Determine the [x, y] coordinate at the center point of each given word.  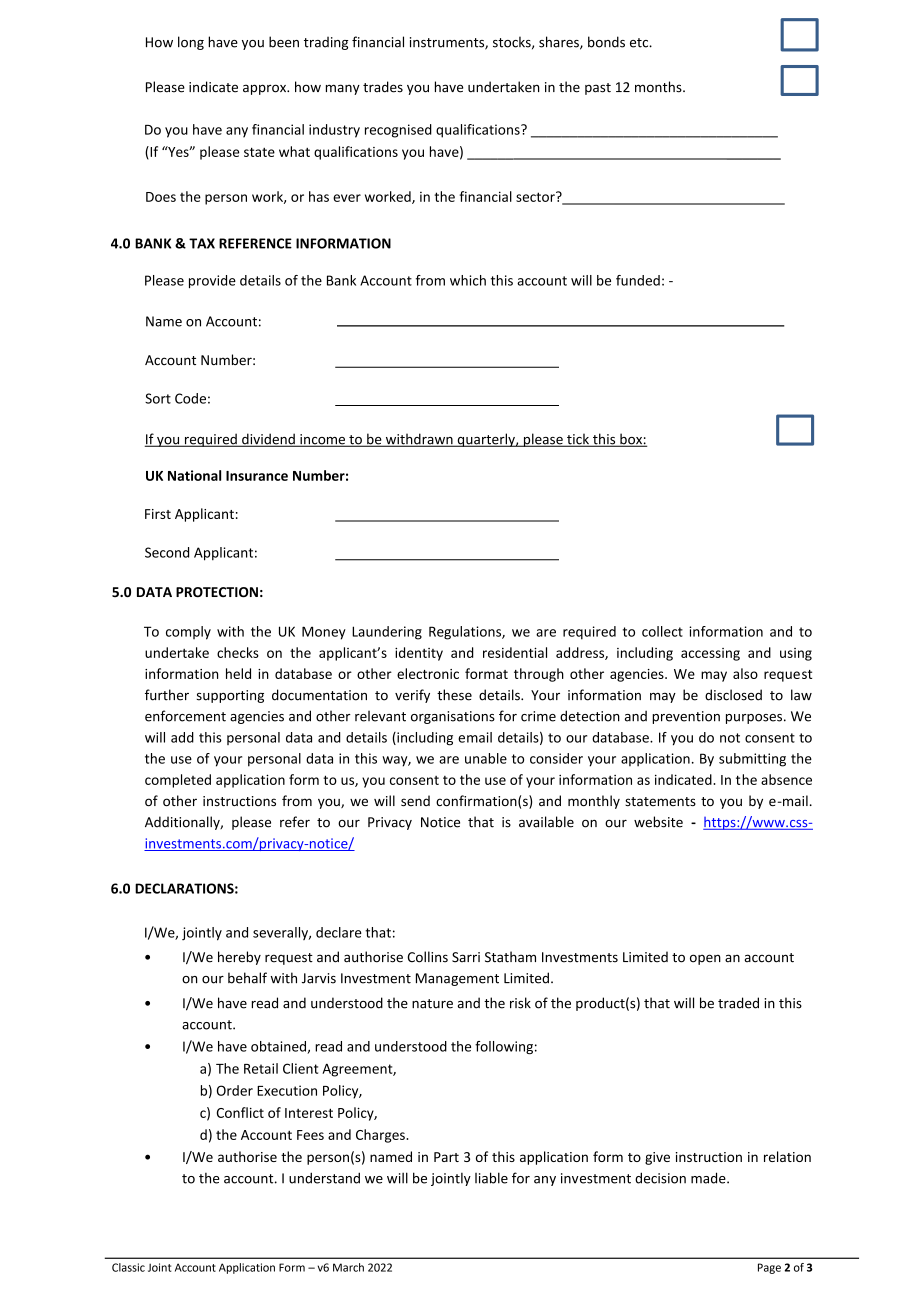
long [191, 43]
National [194, 475]
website [658, 822]
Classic [128, 1267]
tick [578, 440]
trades [383, 87]
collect [662, 631]
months [659, 87]
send [415, 800]
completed [178, 781]
